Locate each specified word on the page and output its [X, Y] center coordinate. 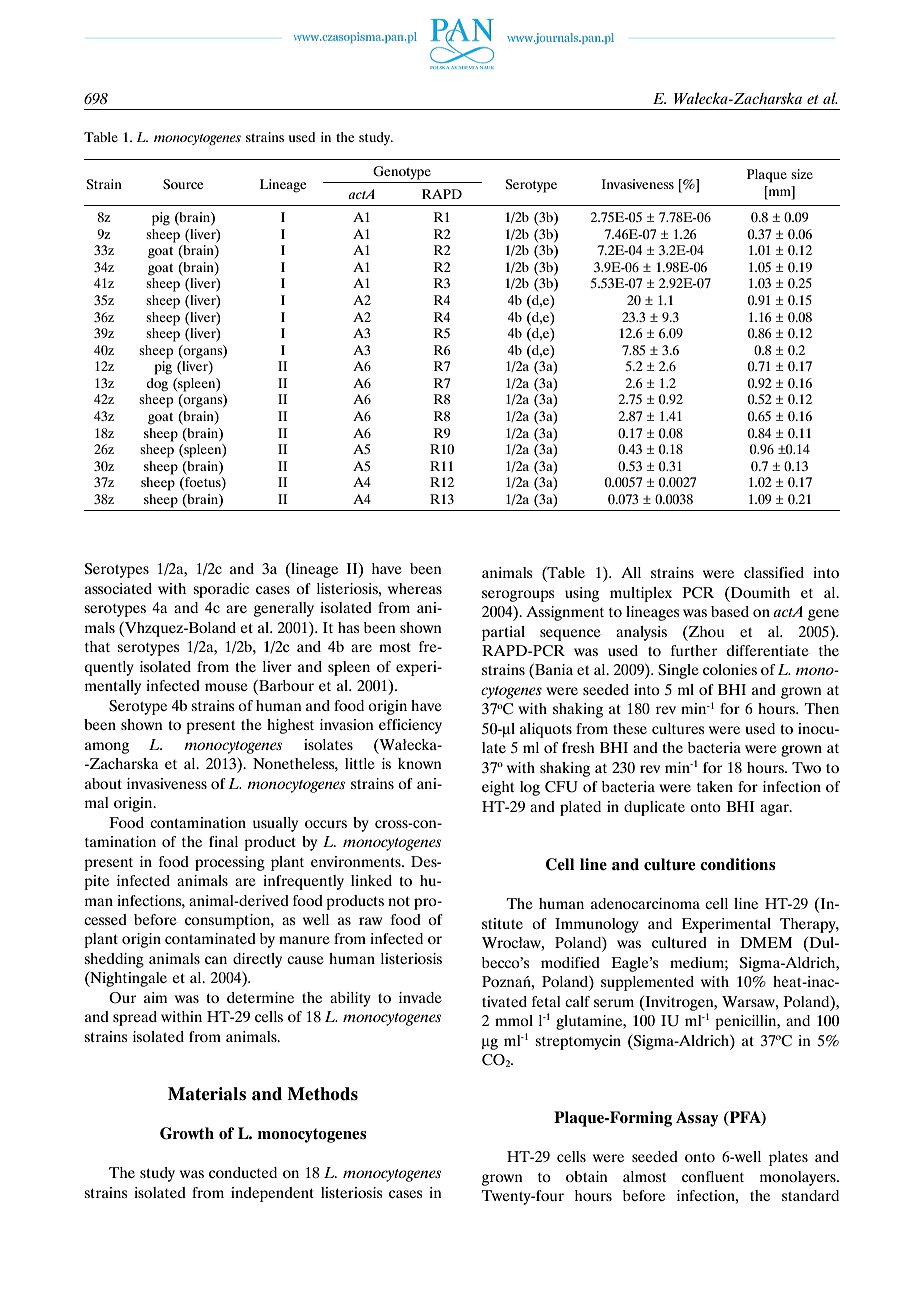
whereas [415, 588]
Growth [187, 1133]
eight [498, 788]
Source [183, 184]
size [802, 174]
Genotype [402, 173]
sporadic [221, 590]
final [223, 841]
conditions [738, 864]
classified [774, 572]
